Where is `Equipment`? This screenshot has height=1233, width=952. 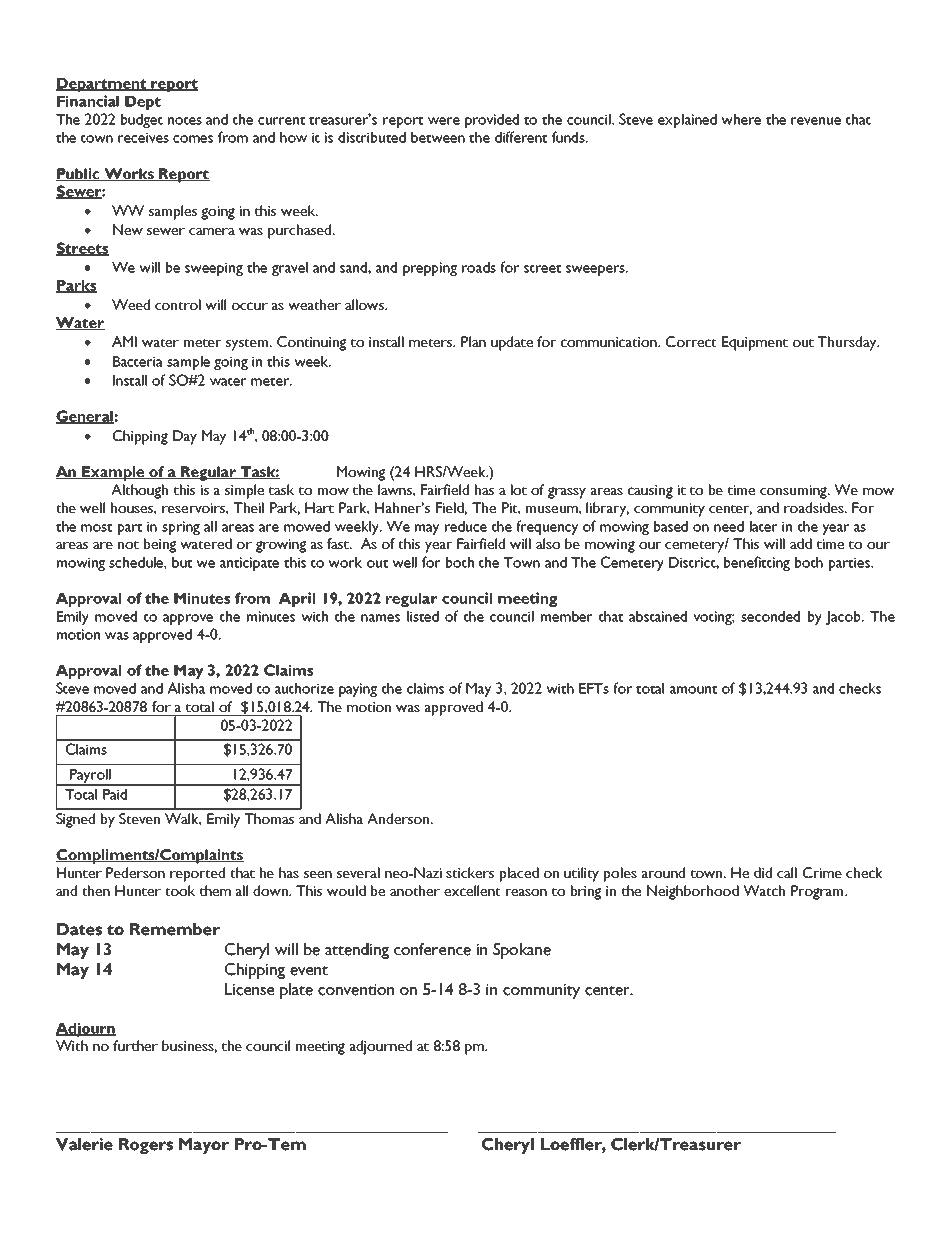
Equipment is located at coordinates (755, 343).
